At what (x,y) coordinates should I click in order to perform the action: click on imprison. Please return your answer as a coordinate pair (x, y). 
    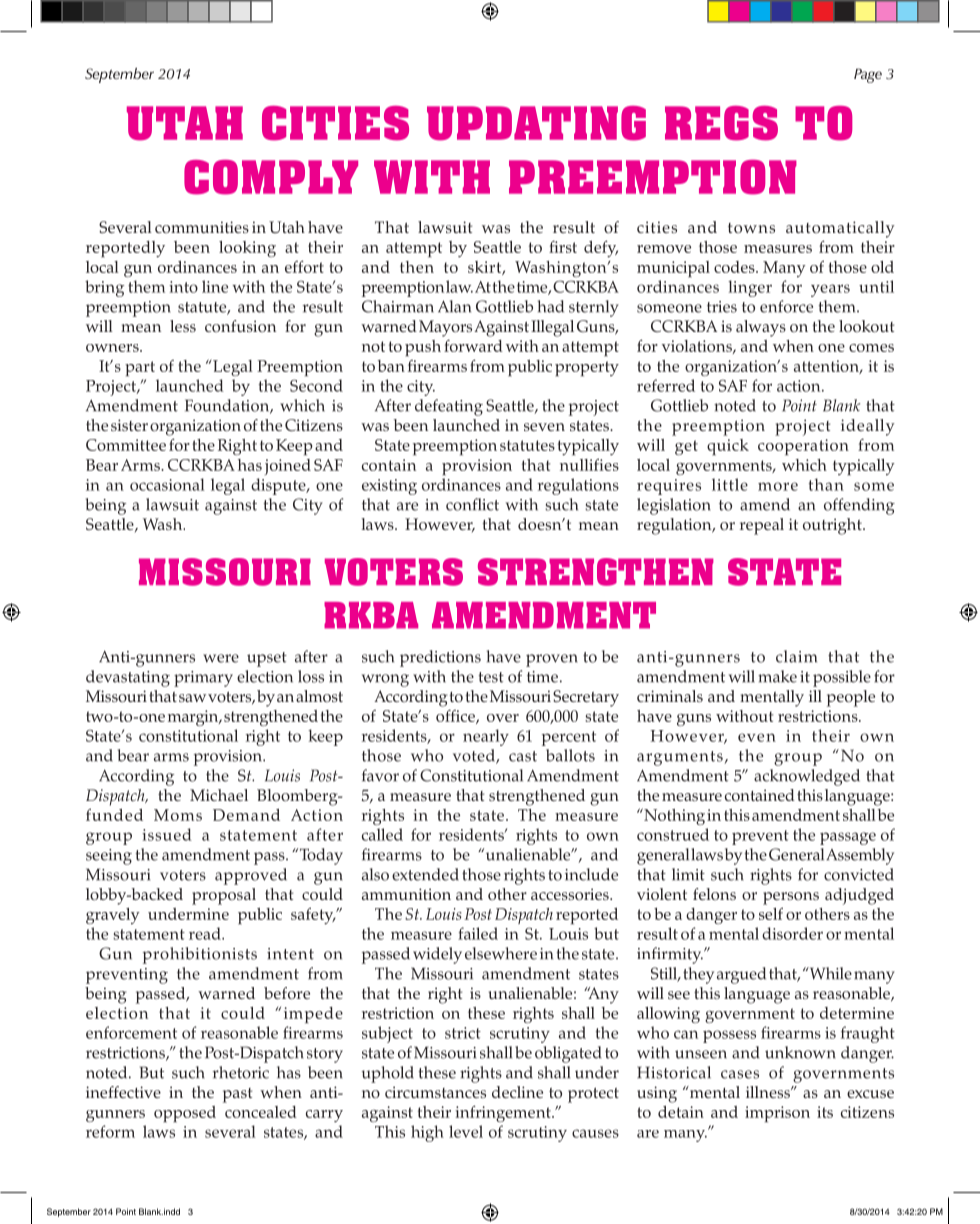
    Looking at the image, I should click on (777, 1114).
